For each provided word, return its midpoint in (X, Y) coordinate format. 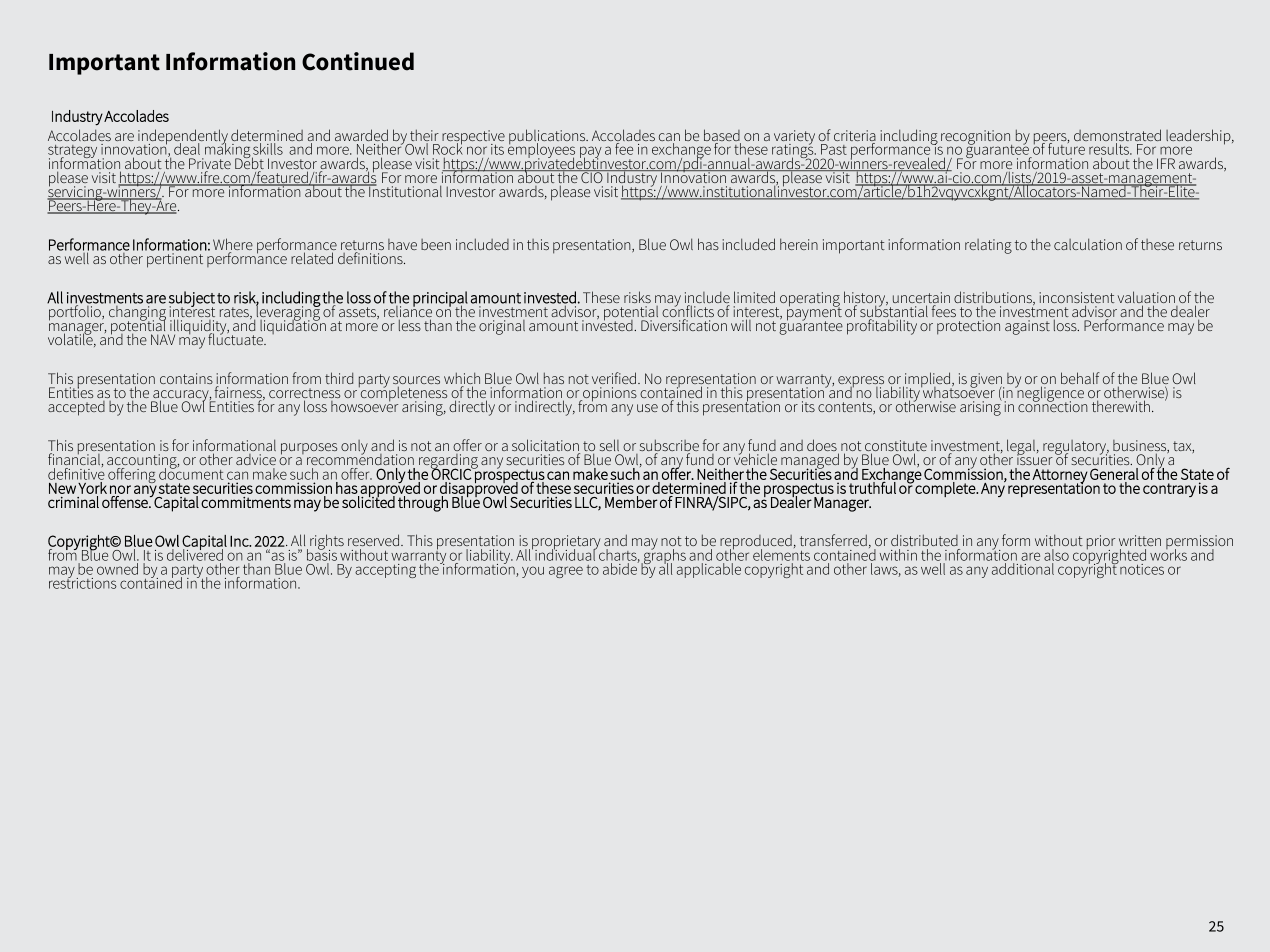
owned (117, 569)
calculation (1088, 244)
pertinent (175, 260)
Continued (358, 61)
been (436, 244)
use (647, 408)
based (722, 136)
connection (1053, 405)
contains (186, 378)
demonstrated (1117, 136)
